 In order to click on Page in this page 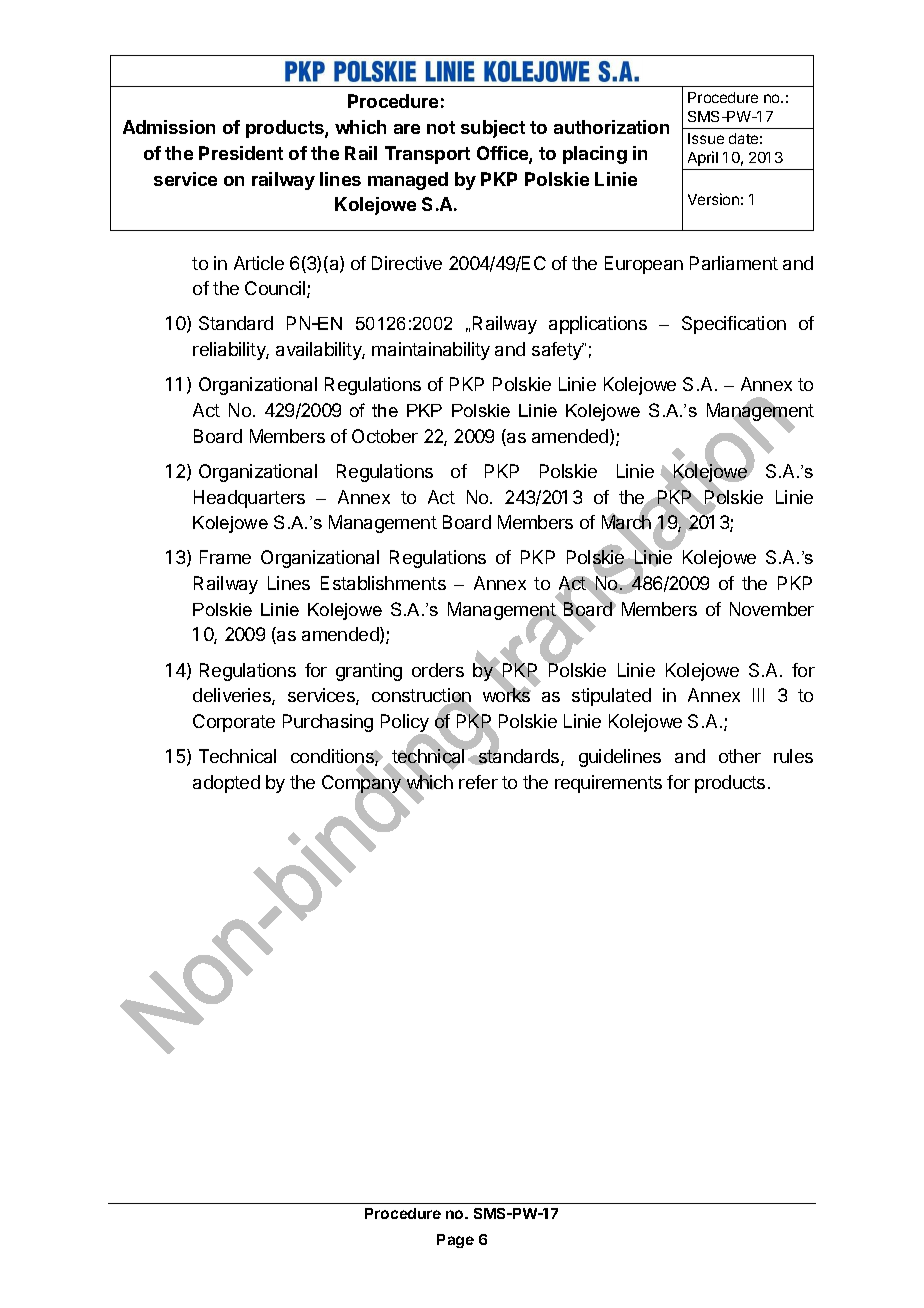, I will do `click(455, 1241)`.
